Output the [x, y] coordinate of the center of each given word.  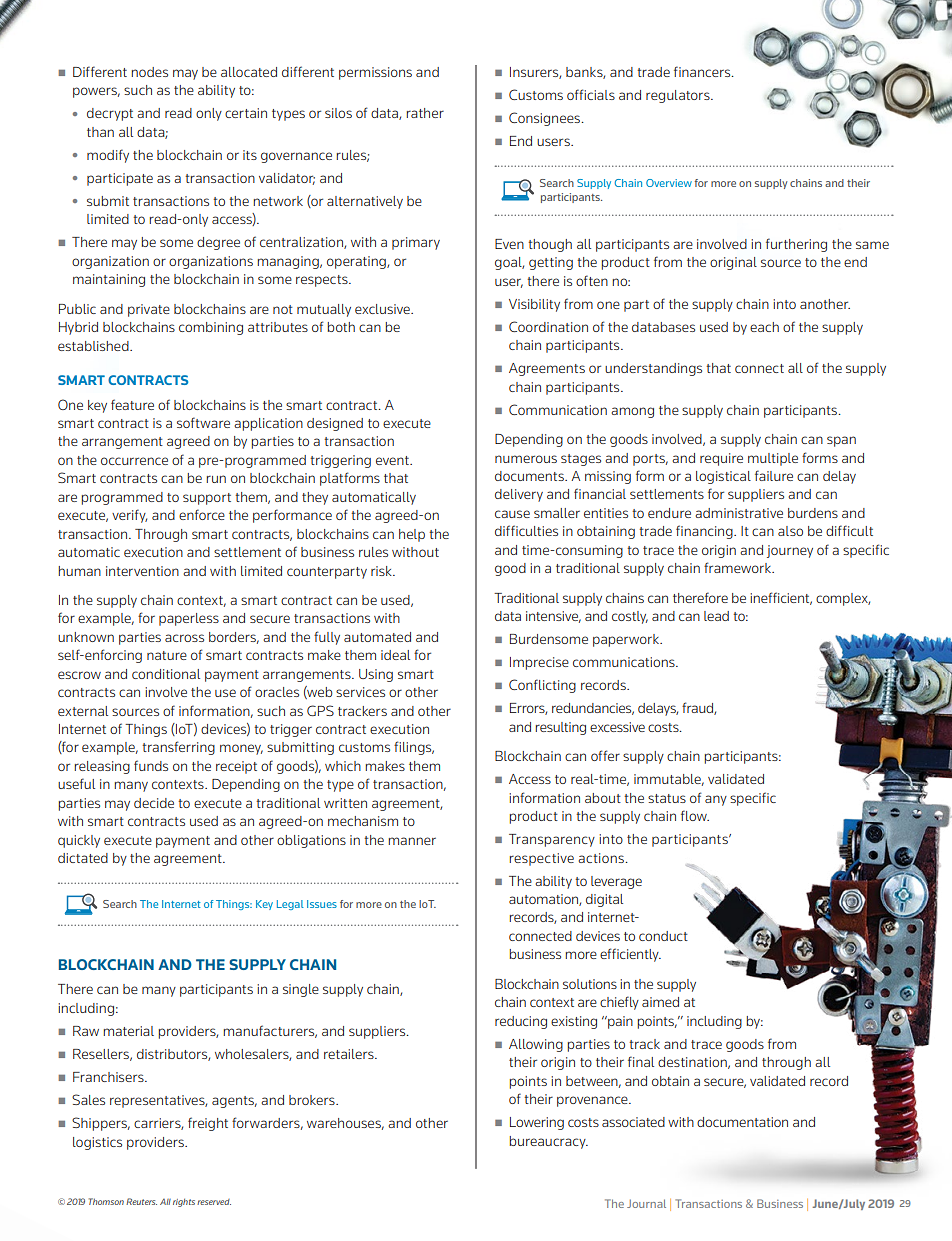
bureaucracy [548, 1142]
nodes [149, 72]
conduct [663, 936]
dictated [83, 858]
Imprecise [539, 663]
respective [541, 859]
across [184, 638]
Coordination [548, 326]
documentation [742, 1122]
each [764, 327]
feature [132, 404]
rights [184, 1203]
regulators [679, 96]
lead [716, 616]
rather [425, 113]
